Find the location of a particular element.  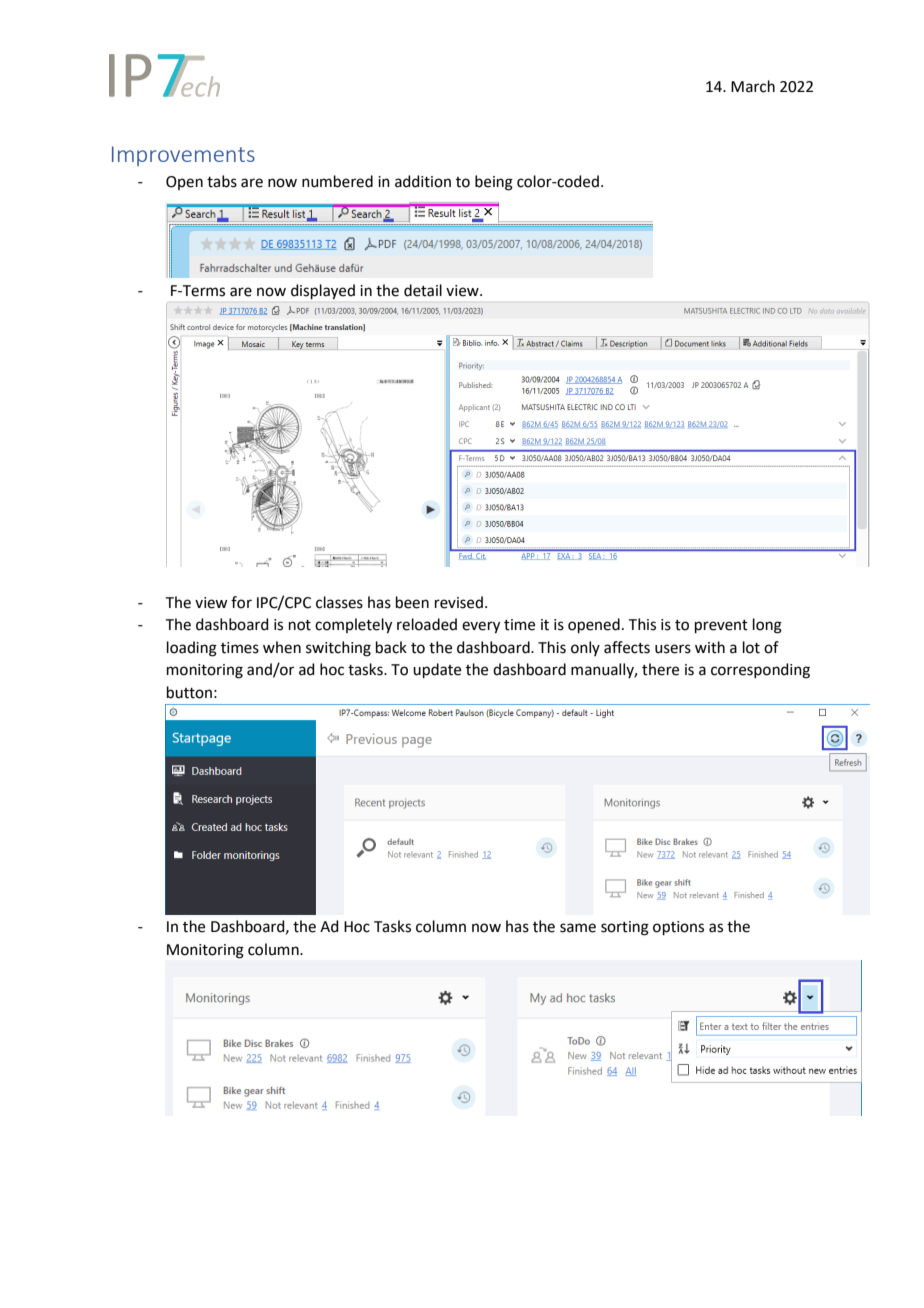

when is located at coordinates (282, 647).
